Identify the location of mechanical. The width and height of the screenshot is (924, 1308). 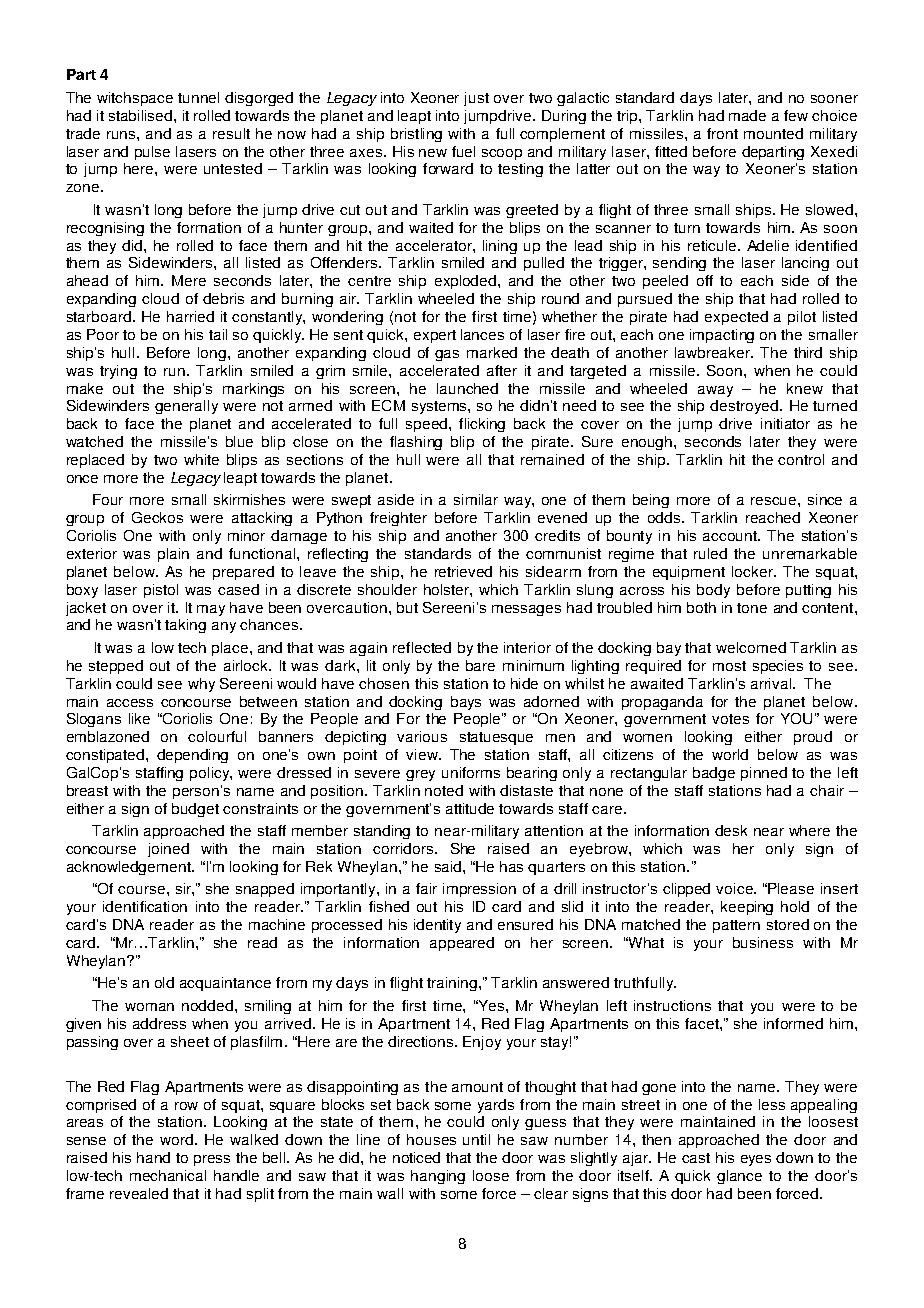
(168, 1175).
